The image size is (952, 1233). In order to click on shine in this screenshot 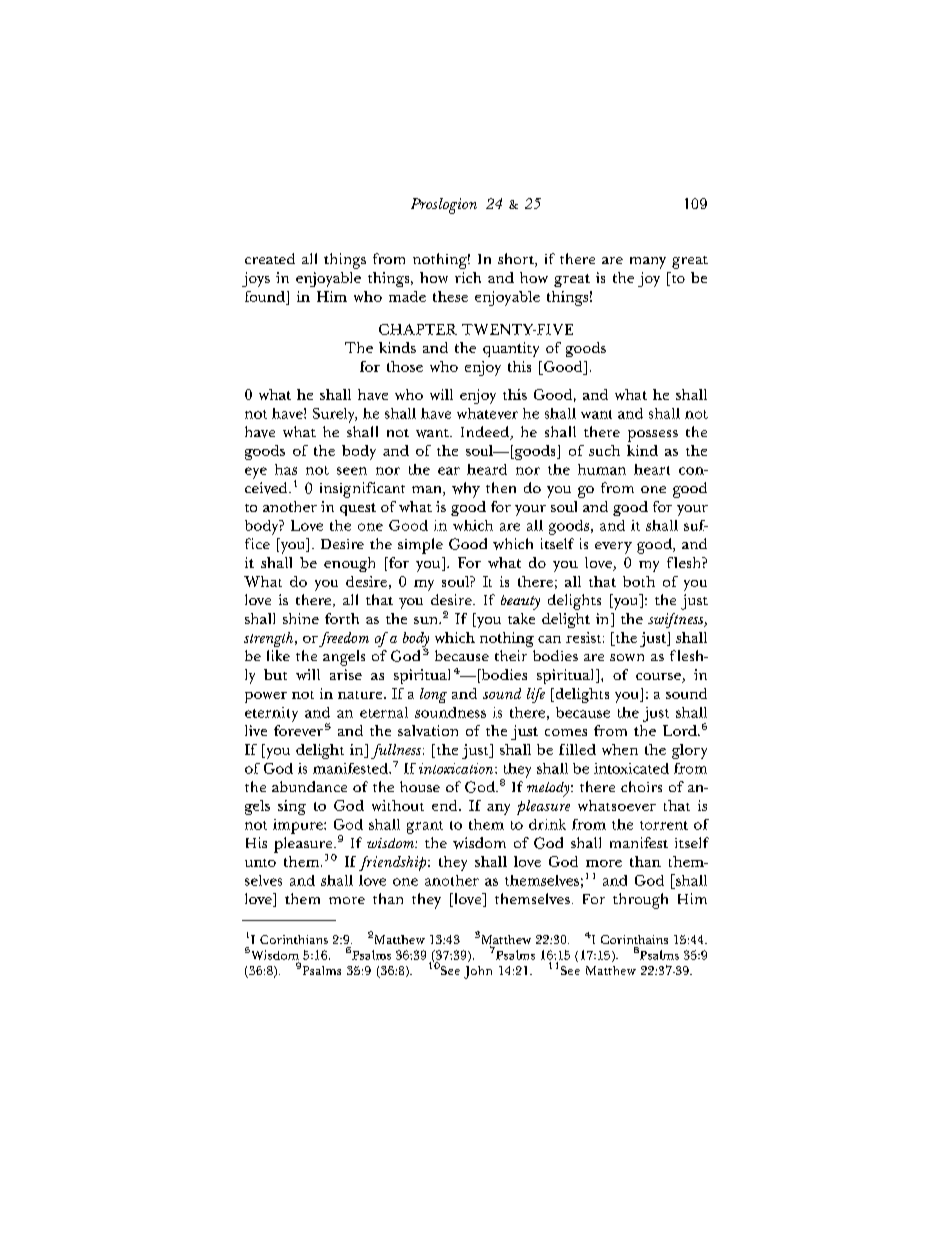, I will do `click(301, 618)`.
